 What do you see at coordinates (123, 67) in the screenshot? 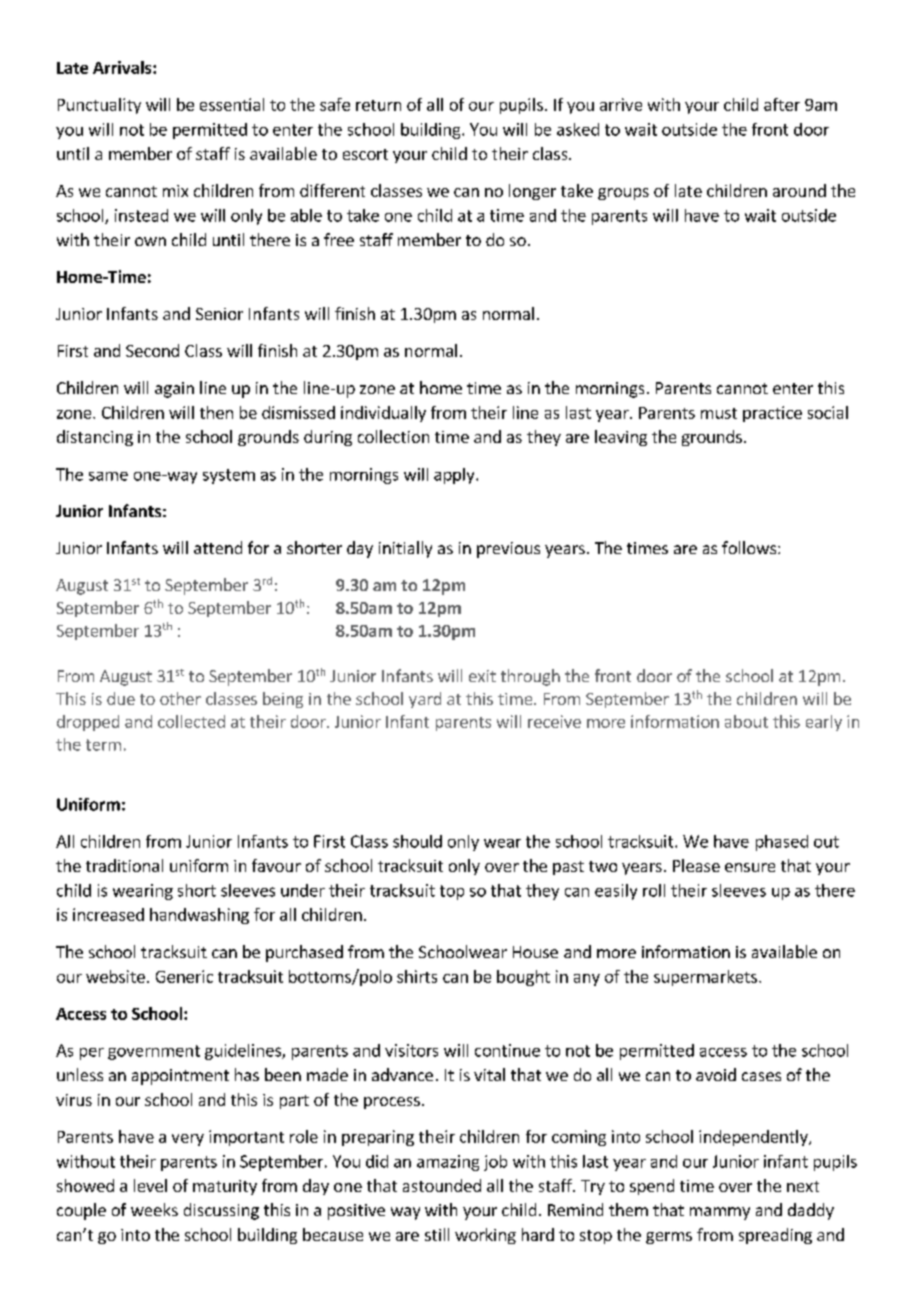
I see `Arrivals` at bounding box center [123, 67].
